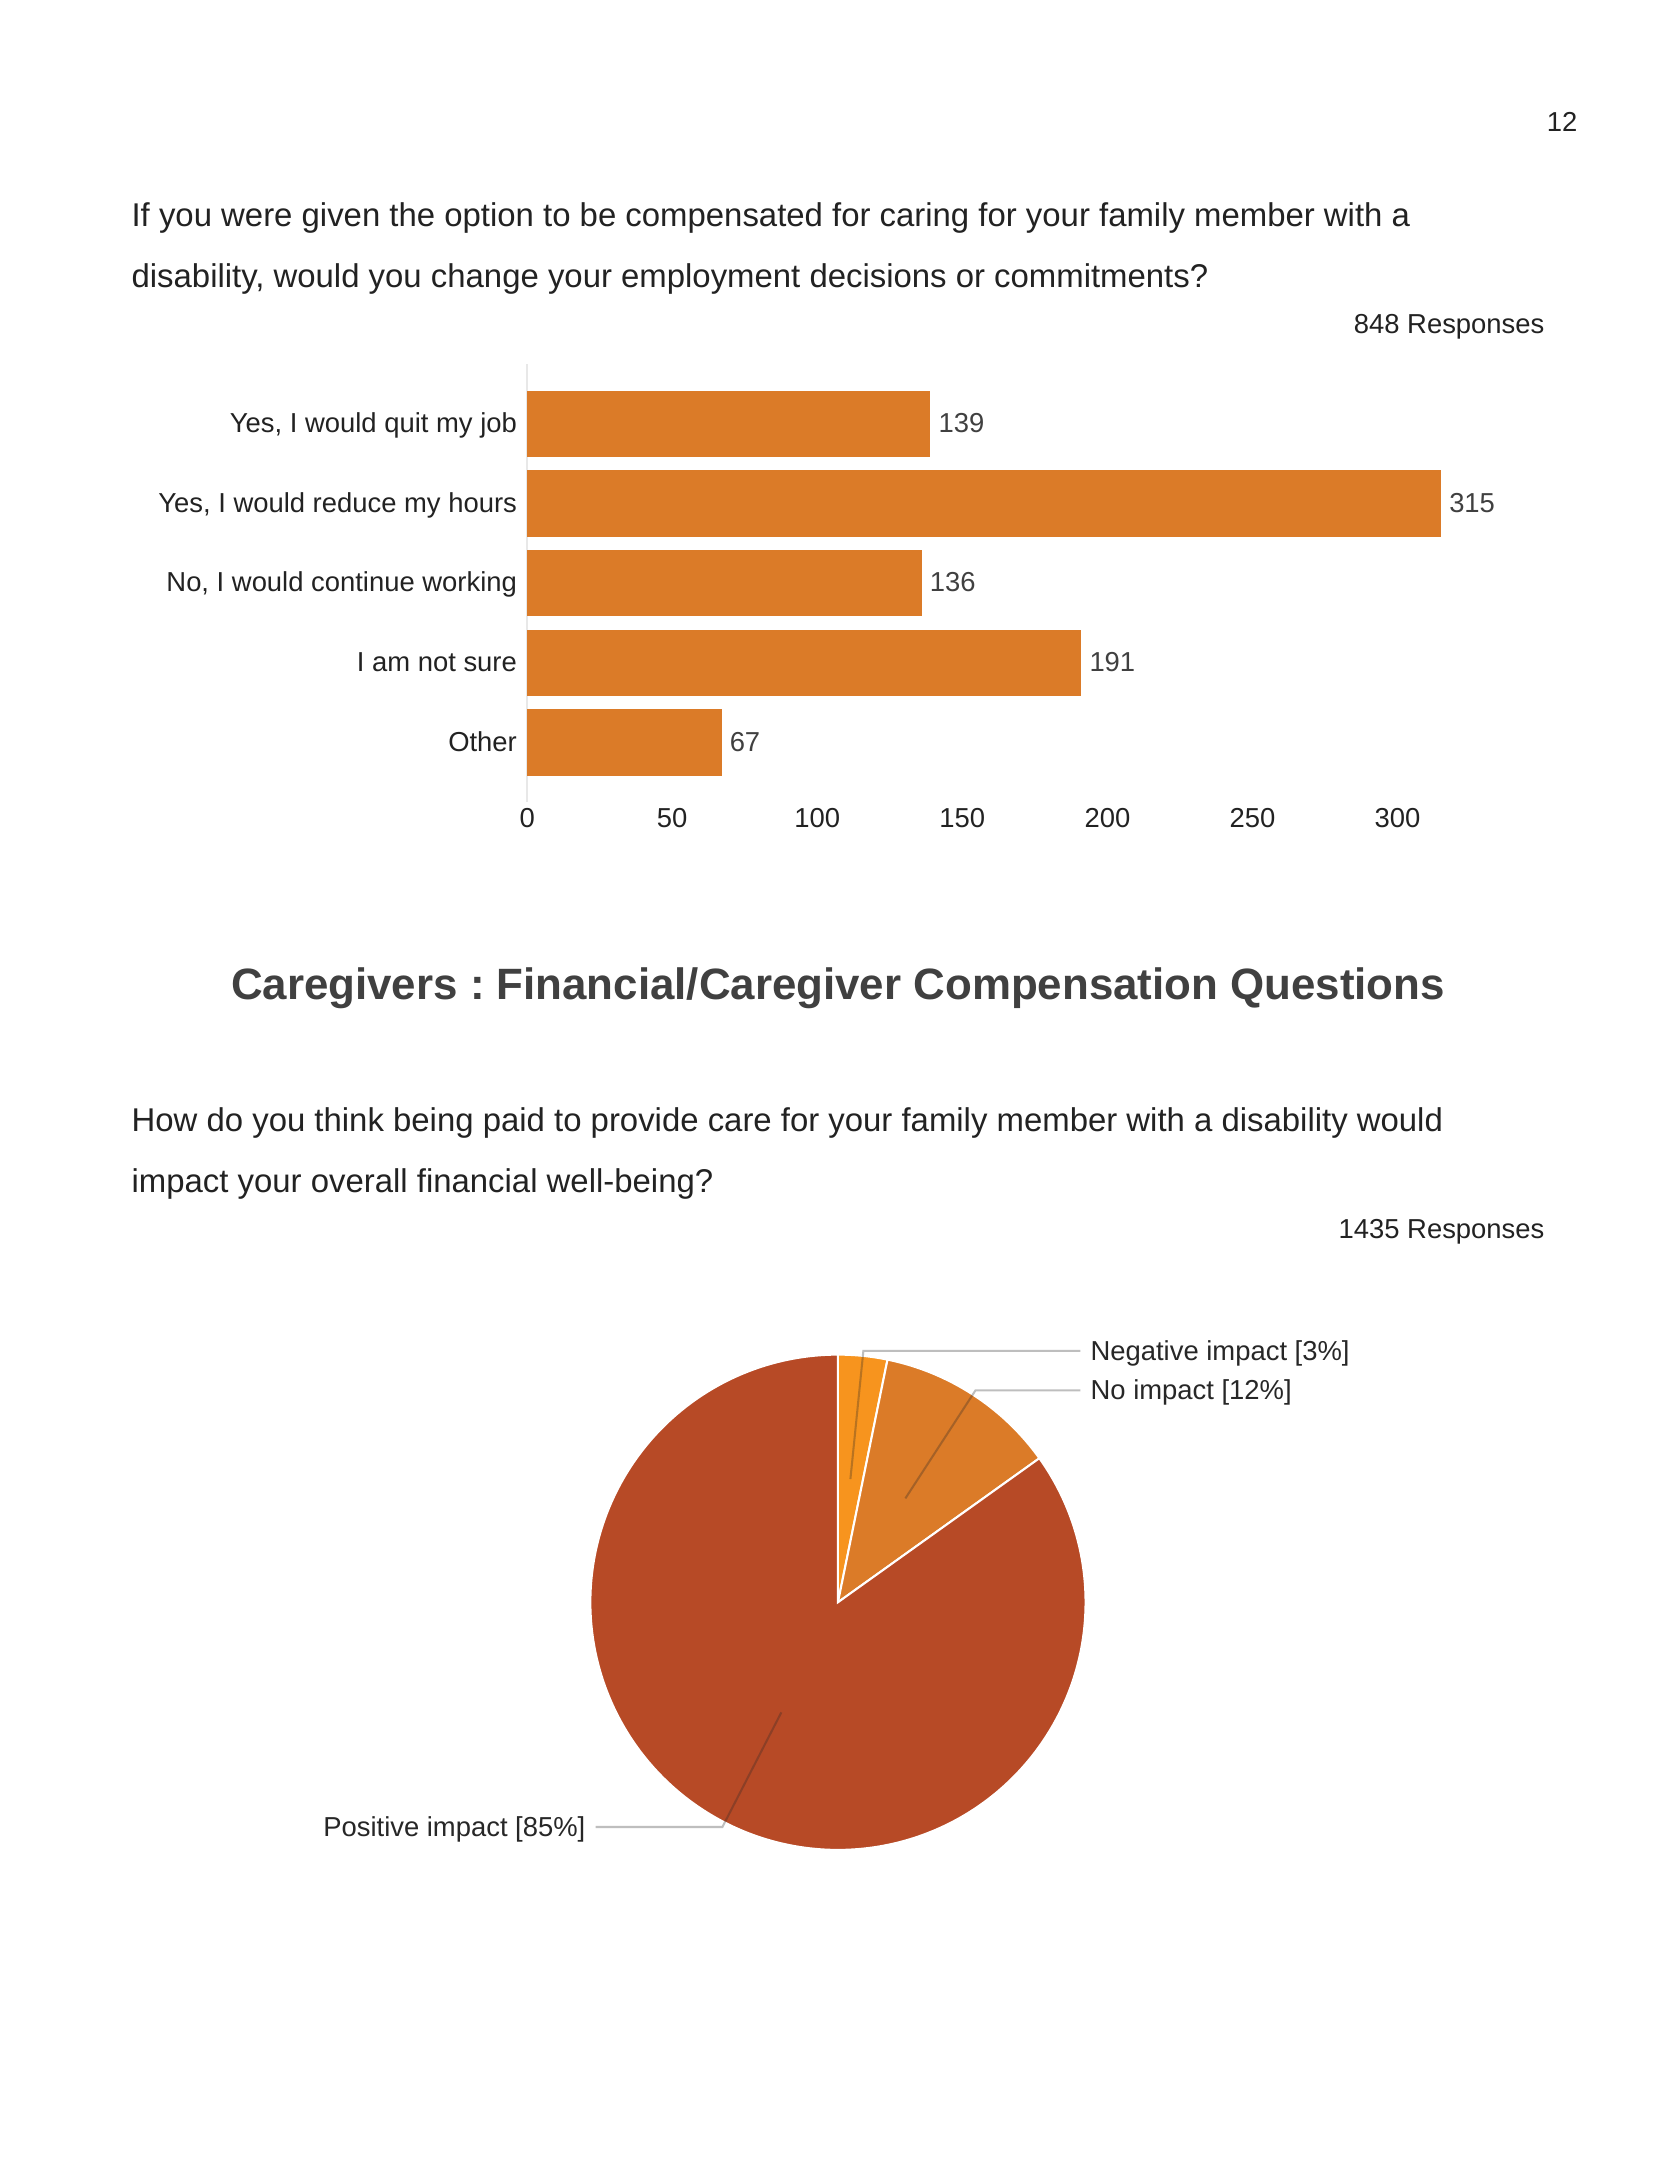 Image resolution: width=1678 pixels, height=2172 pixels. What do you see at coordinates (359, 1180) in the page?
I see `overall` at bounding box center [359, 1180].
